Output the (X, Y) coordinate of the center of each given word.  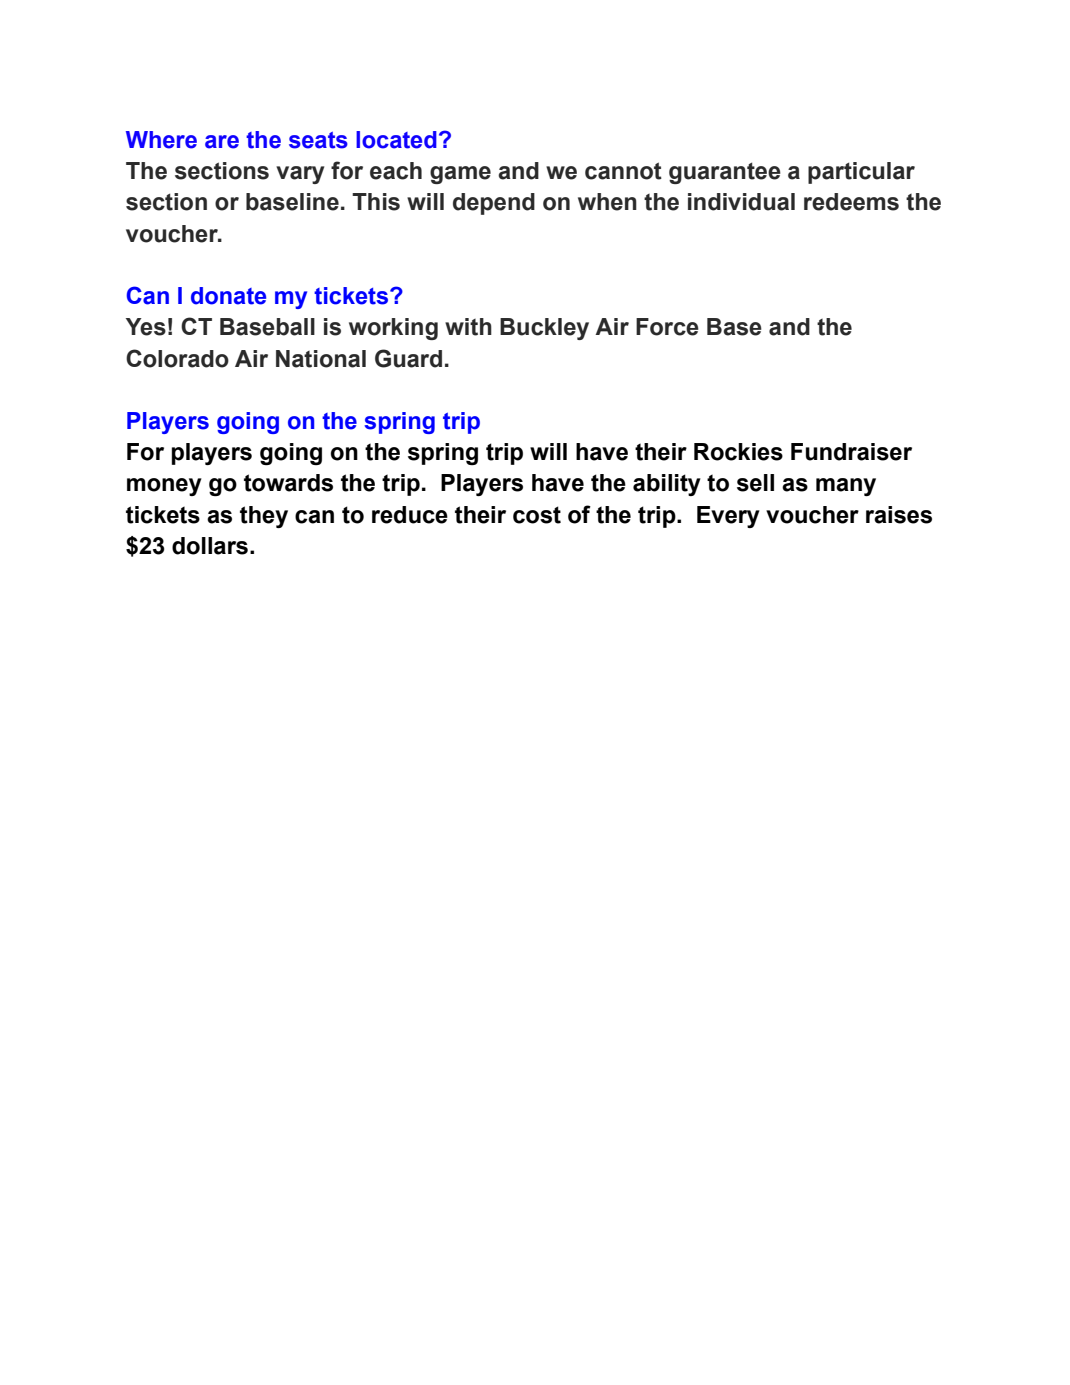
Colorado (177, 358)
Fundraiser (851, 452)
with (468, 327)
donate (228, 296)
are (222, 142)
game (460, 175)
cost (537, 515)
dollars (210, 546)
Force (667, 327)
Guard (408, 358)
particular (861, 173)
